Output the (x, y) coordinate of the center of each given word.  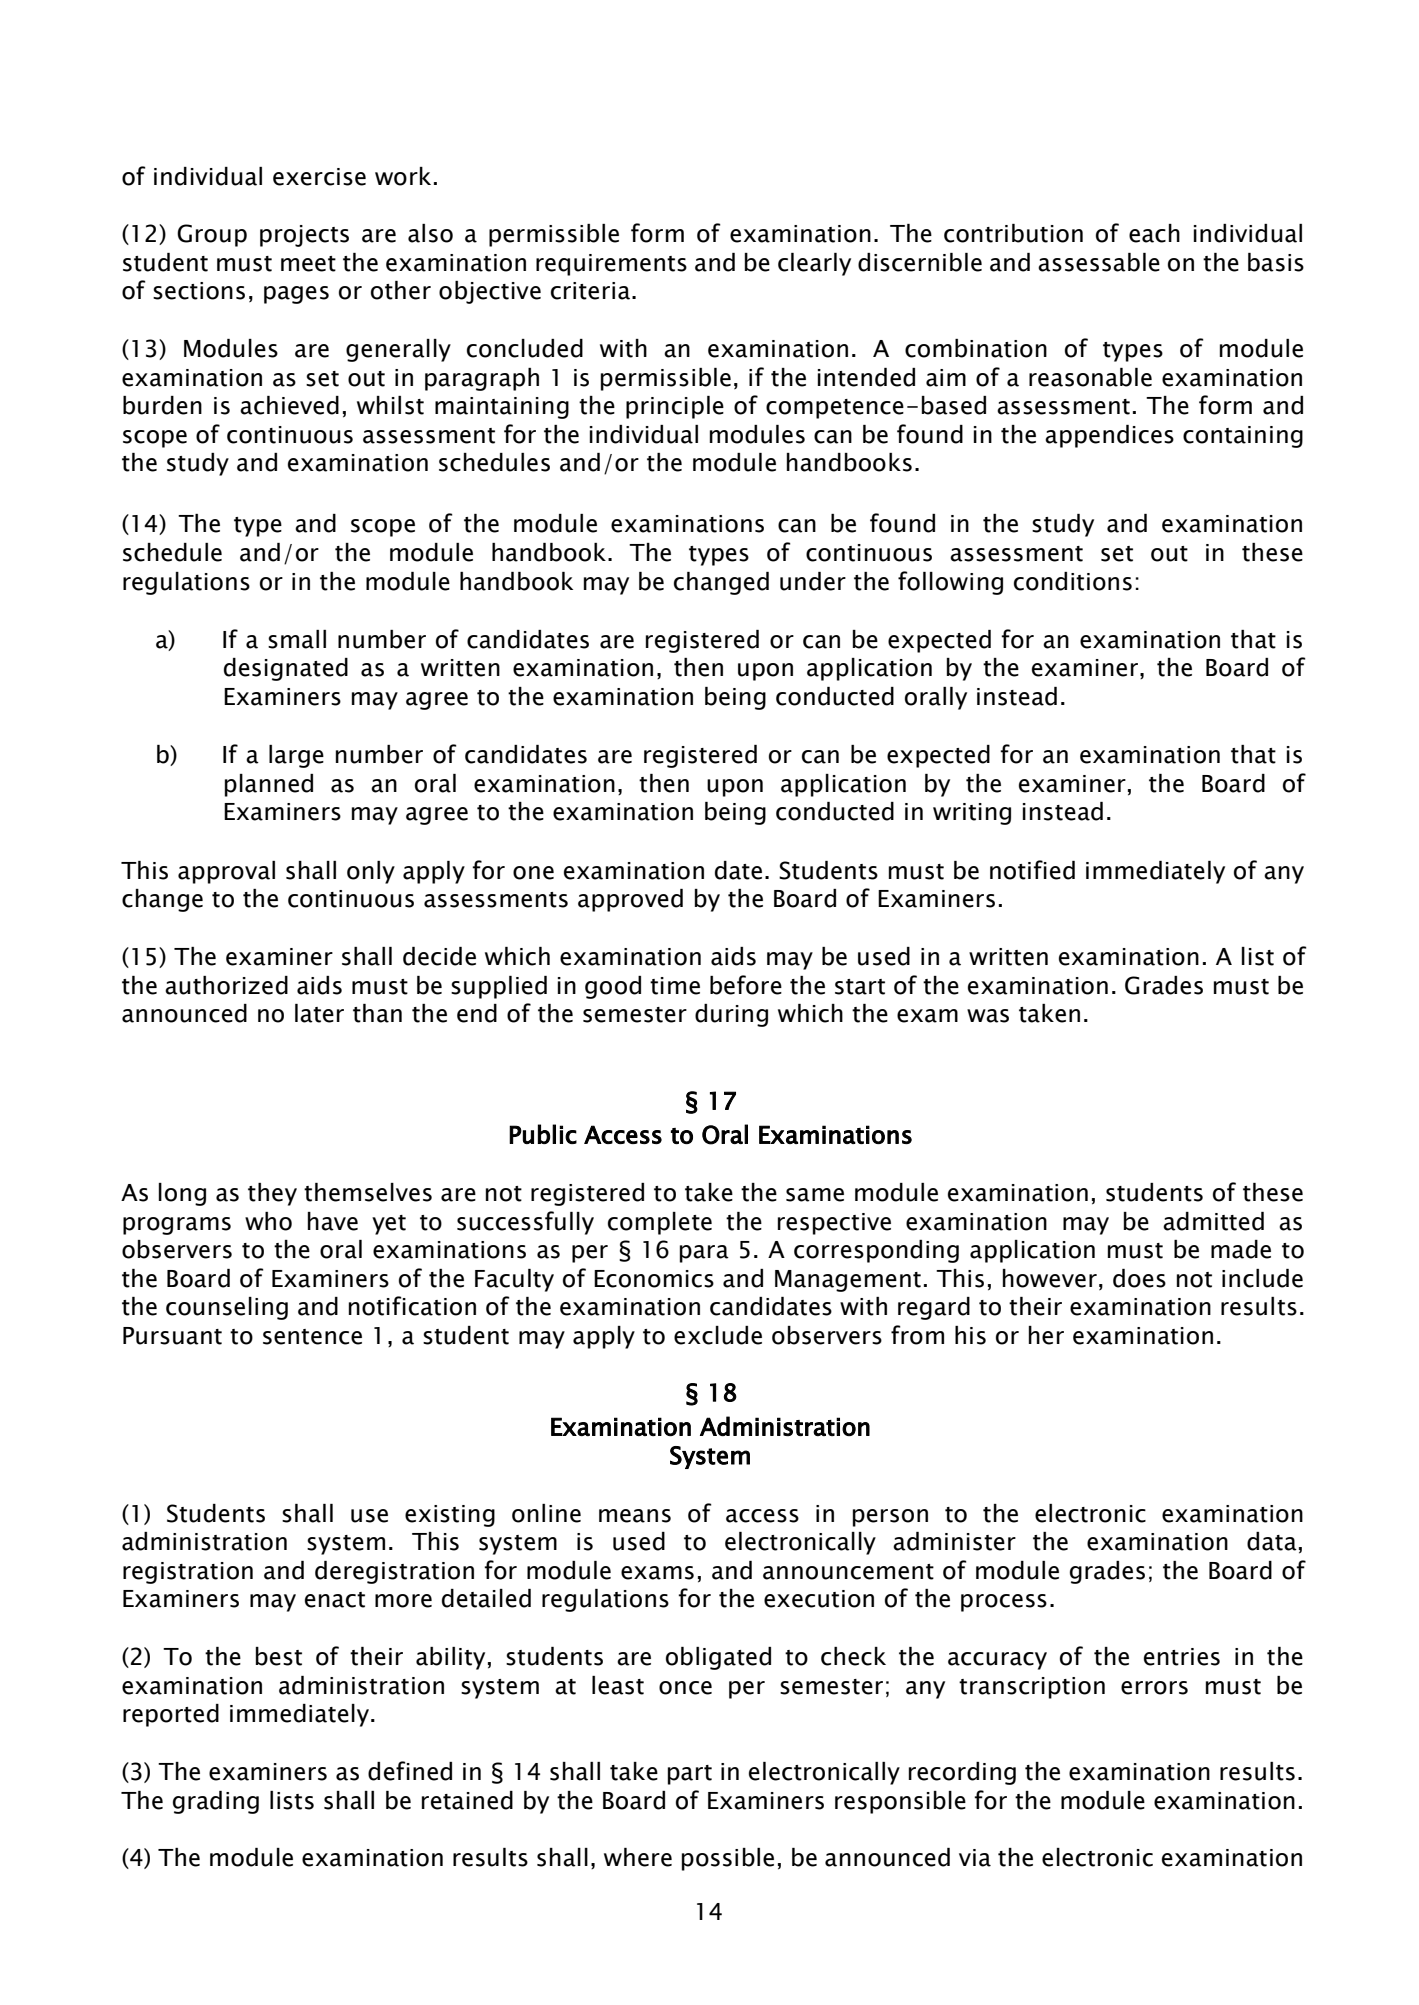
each (1154, 233)
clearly (814, 264)
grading (216, 1802)
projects (304, 236)
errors (1154, 1688)
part (690, 1775)
